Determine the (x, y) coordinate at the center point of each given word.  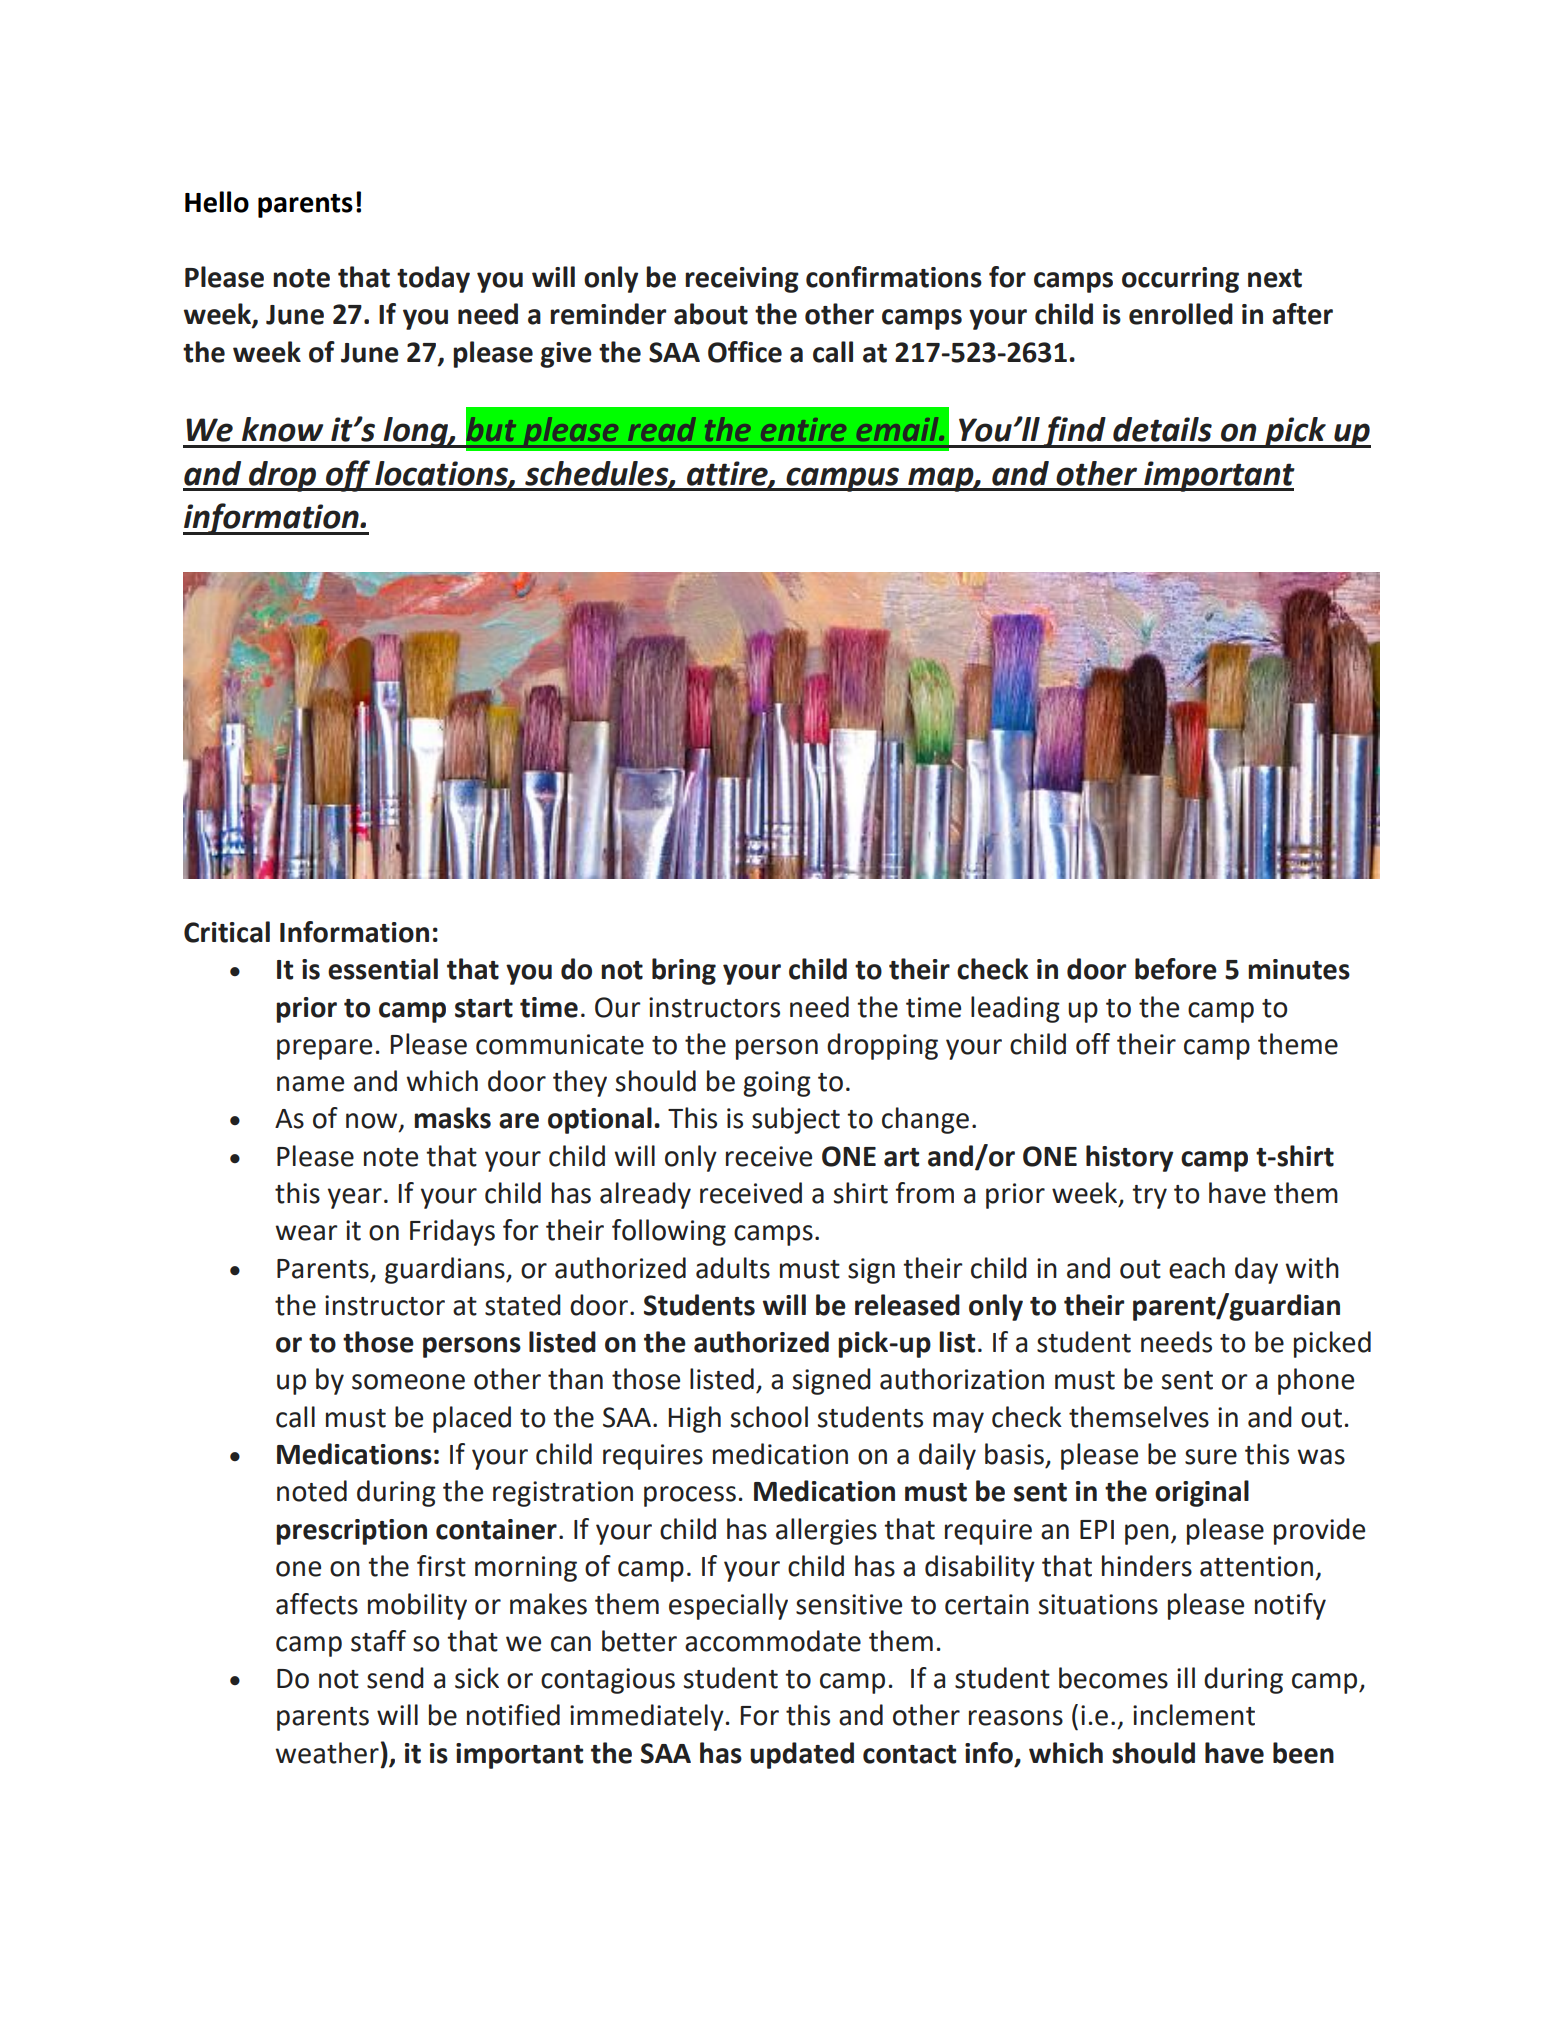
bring (684, 971)
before (1176, 969)
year (355, 1198)
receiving (742, 280)
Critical (227, 932)
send (395, 1678)
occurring (1180, 280)
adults (733, 1268)
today (433, 279)
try (1149, 1197)
